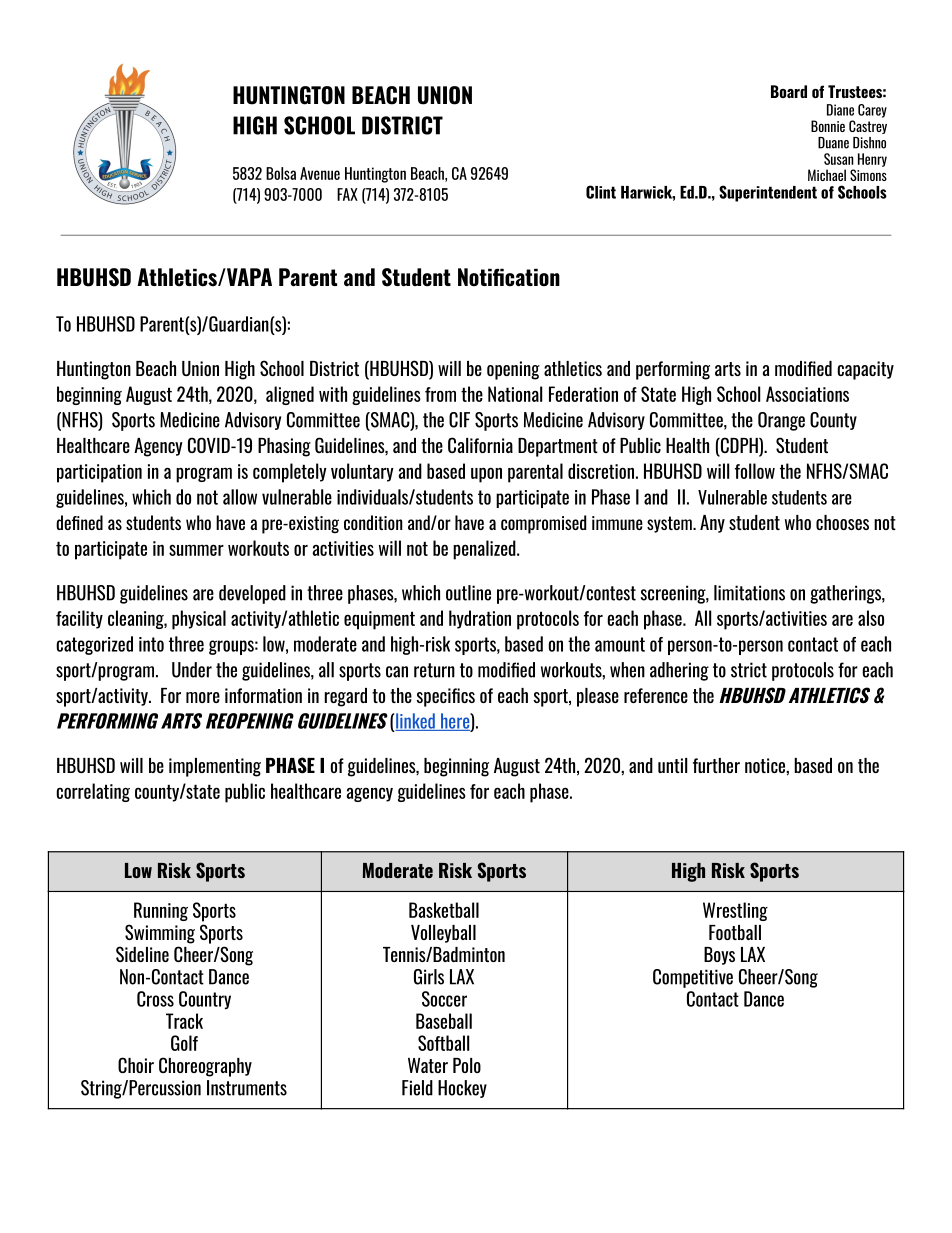 The image size is (952, 1233). Describe the element at coordinates (480, 445) in the image. I see `California` at that location.
